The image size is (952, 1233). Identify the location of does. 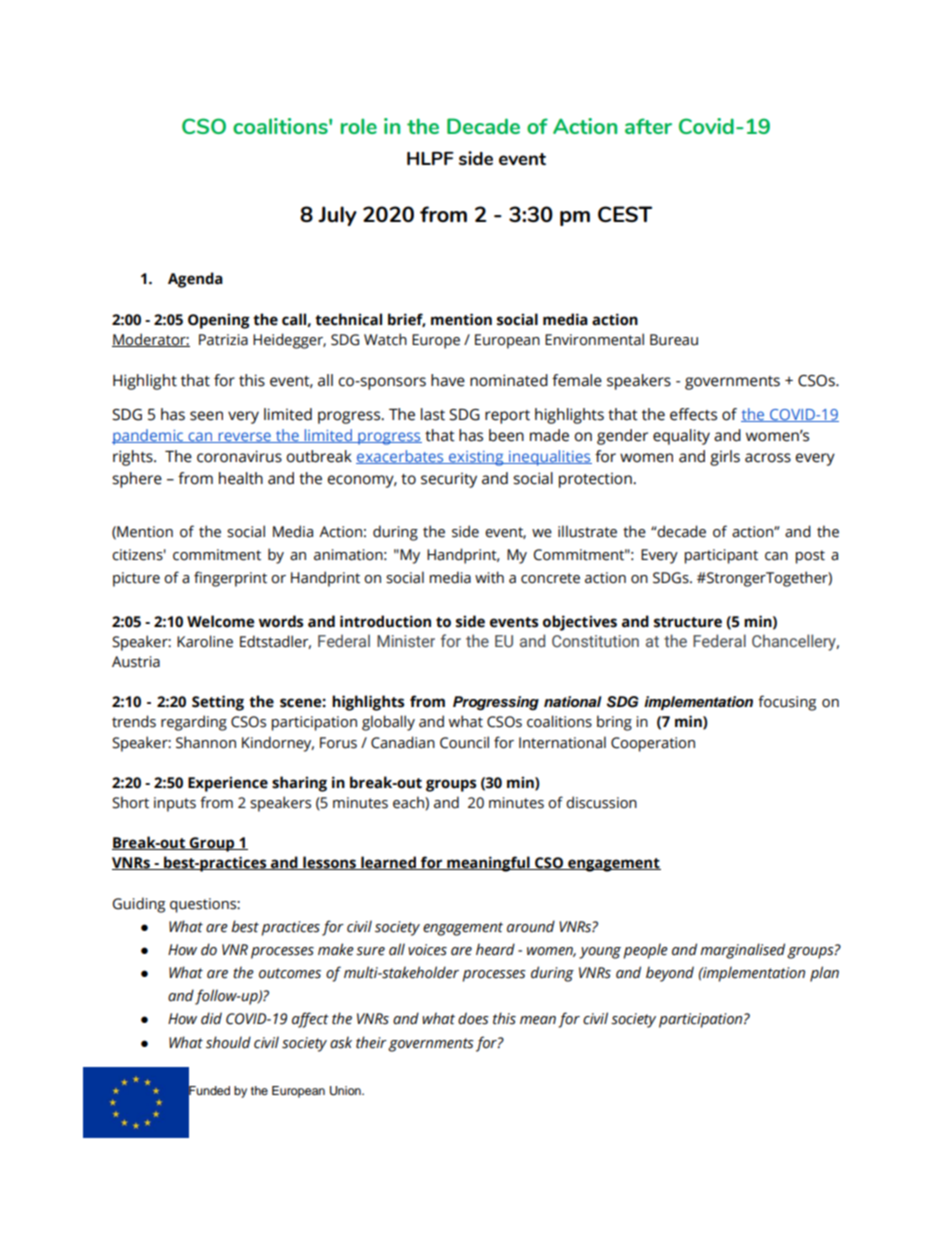
(473, 1018).
